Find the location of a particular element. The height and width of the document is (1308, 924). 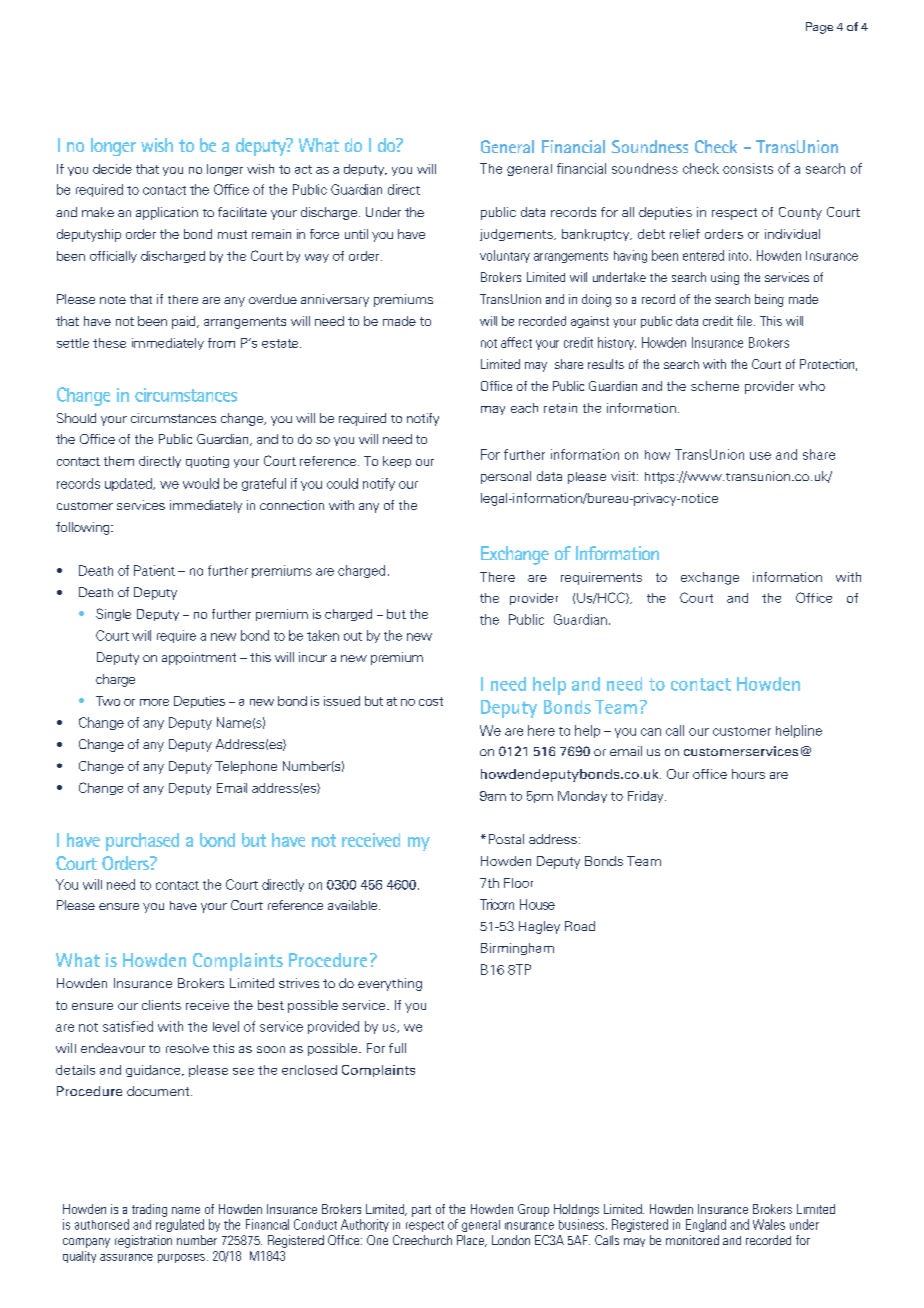

trading is located at coordinates (149, 1210).
